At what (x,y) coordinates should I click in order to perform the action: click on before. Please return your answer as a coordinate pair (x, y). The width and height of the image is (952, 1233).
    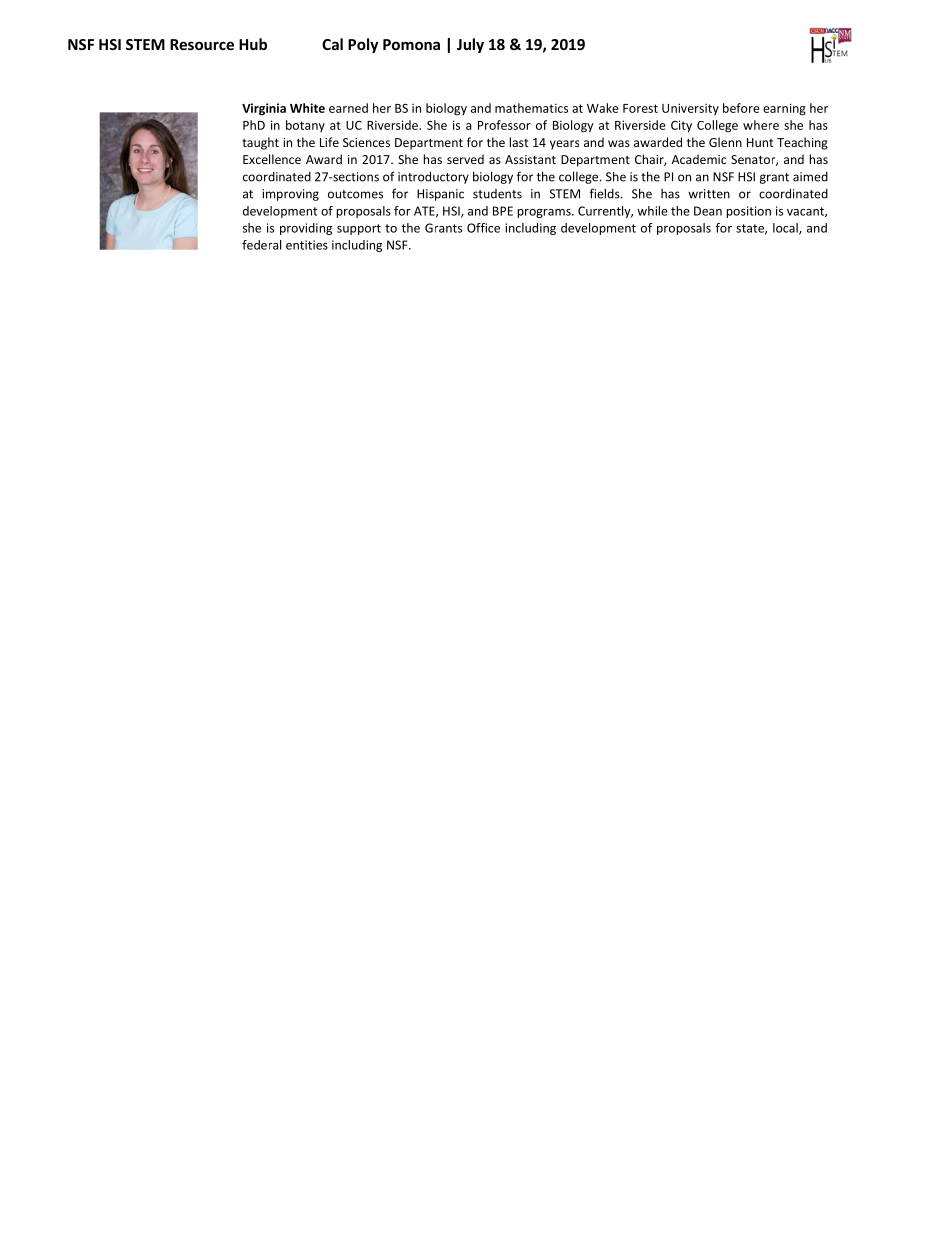
    Looking at the image, I should click on (741, 108).
